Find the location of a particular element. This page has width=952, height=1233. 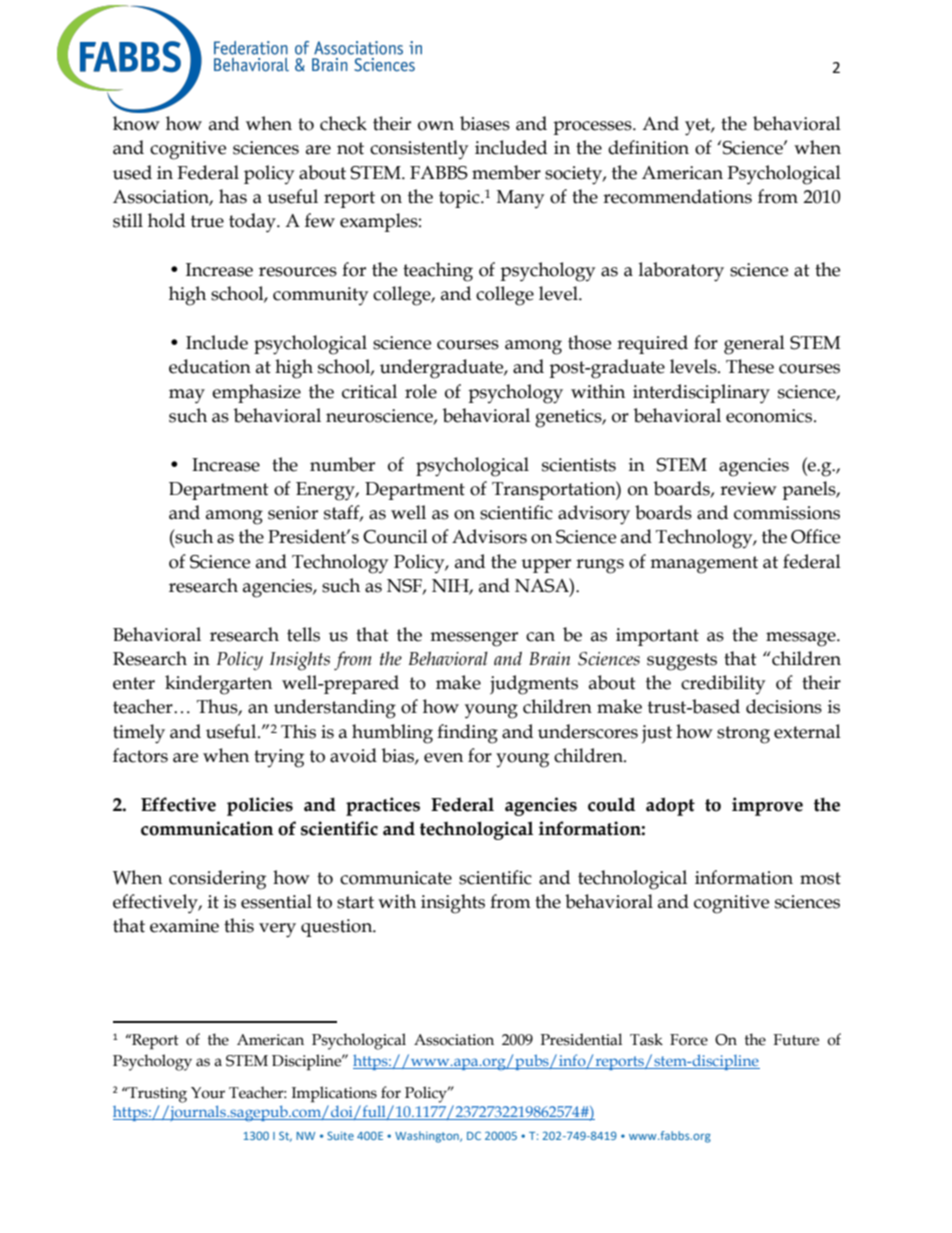

Washington is located at coordinates (428, 1137).
